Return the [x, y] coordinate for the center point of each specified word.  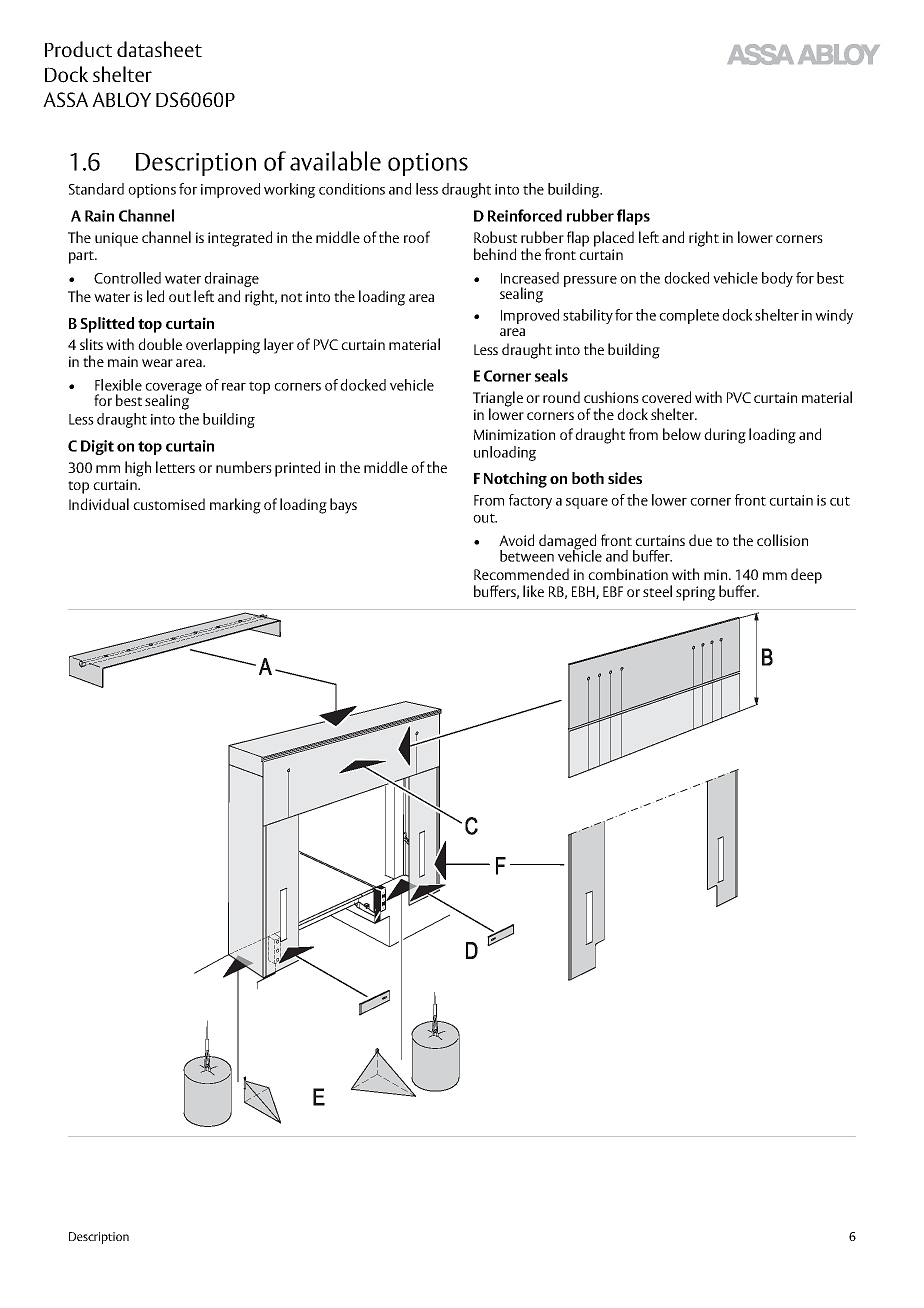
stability [588, 316]
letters [175, 467]
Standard [96, 189]
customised [169, 504]
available [335, 161]
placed [614, 239]
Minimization [514, 434]
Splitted [107, 325]
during [725, 436]
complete [689, 316]
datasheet [159, 49]
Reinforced [525, 215]
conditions [352, 189]
